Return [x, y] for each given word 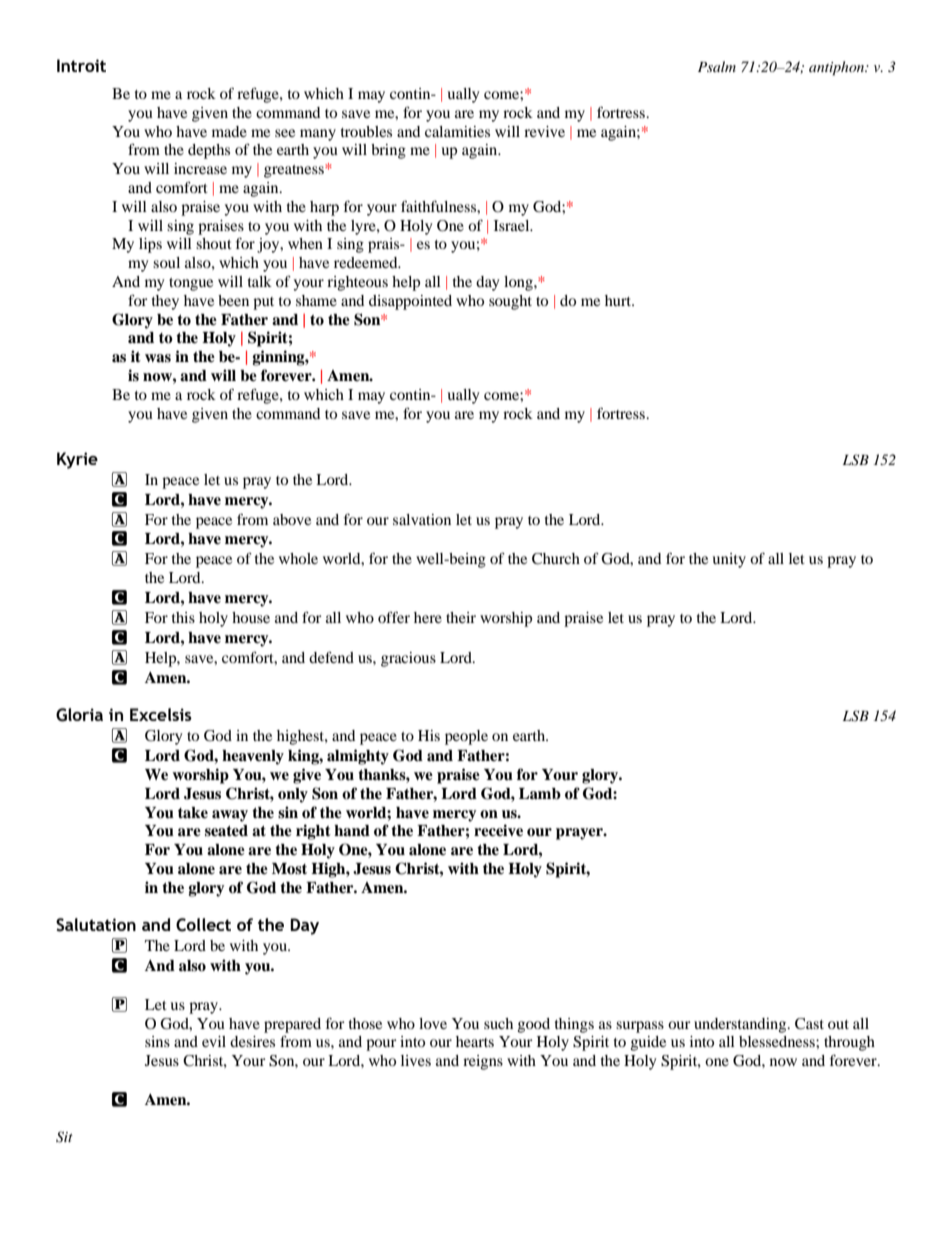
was [158, 358]
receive [498, 830]
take [193, 813]
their [461, 617]
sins [157, 1041]
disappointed [410, 302]
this [183, 617]
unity [729, 560]
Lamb [540, 794]
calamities [457, 131]
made [229, 131]
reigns [483, 1062]
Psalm [717, 66]
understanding [741, 1025]
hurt [619, 300]
